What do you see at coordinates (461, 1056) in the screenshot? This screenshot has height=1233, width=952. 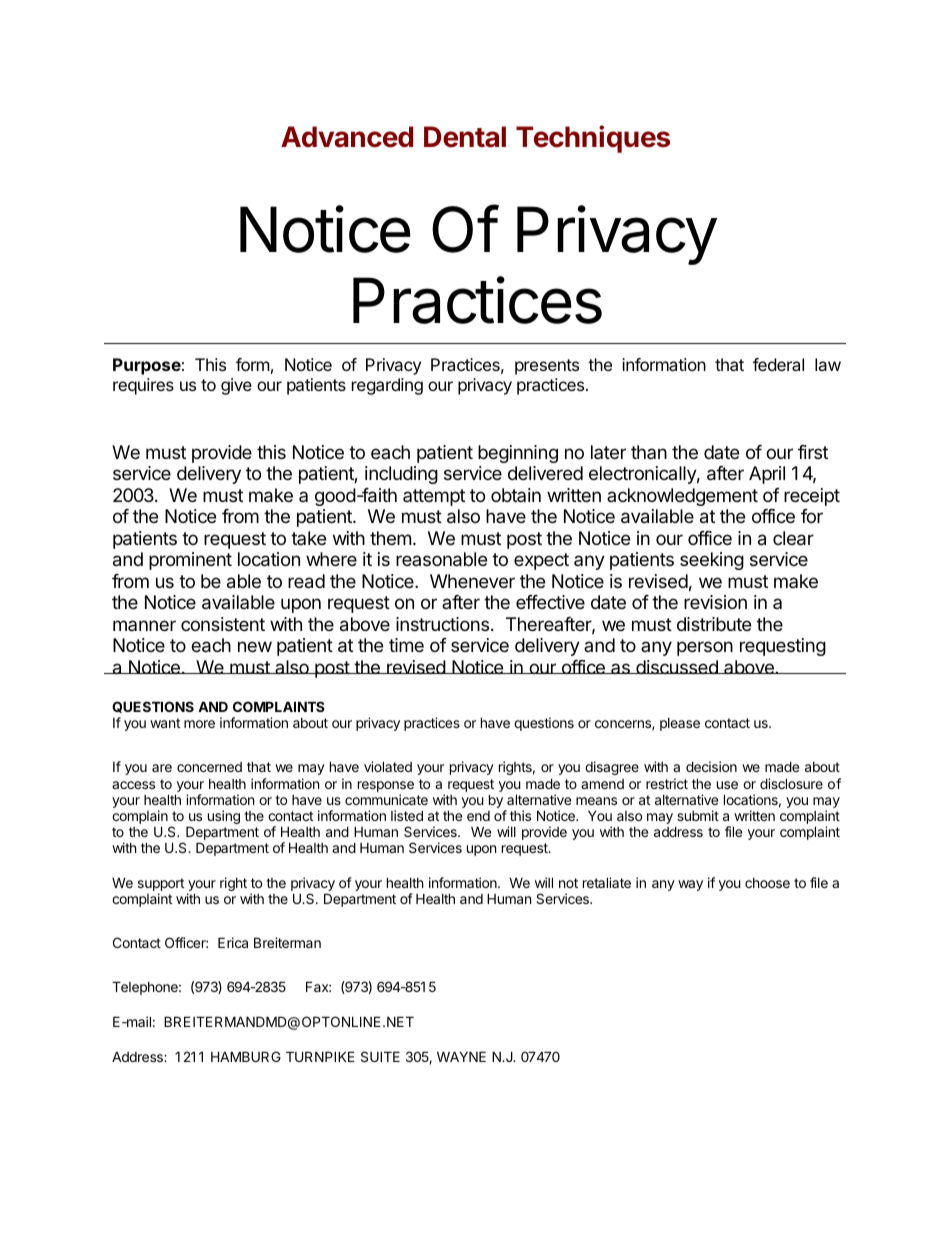 I see `WAYNE` at bounding box center [461, 1056].
